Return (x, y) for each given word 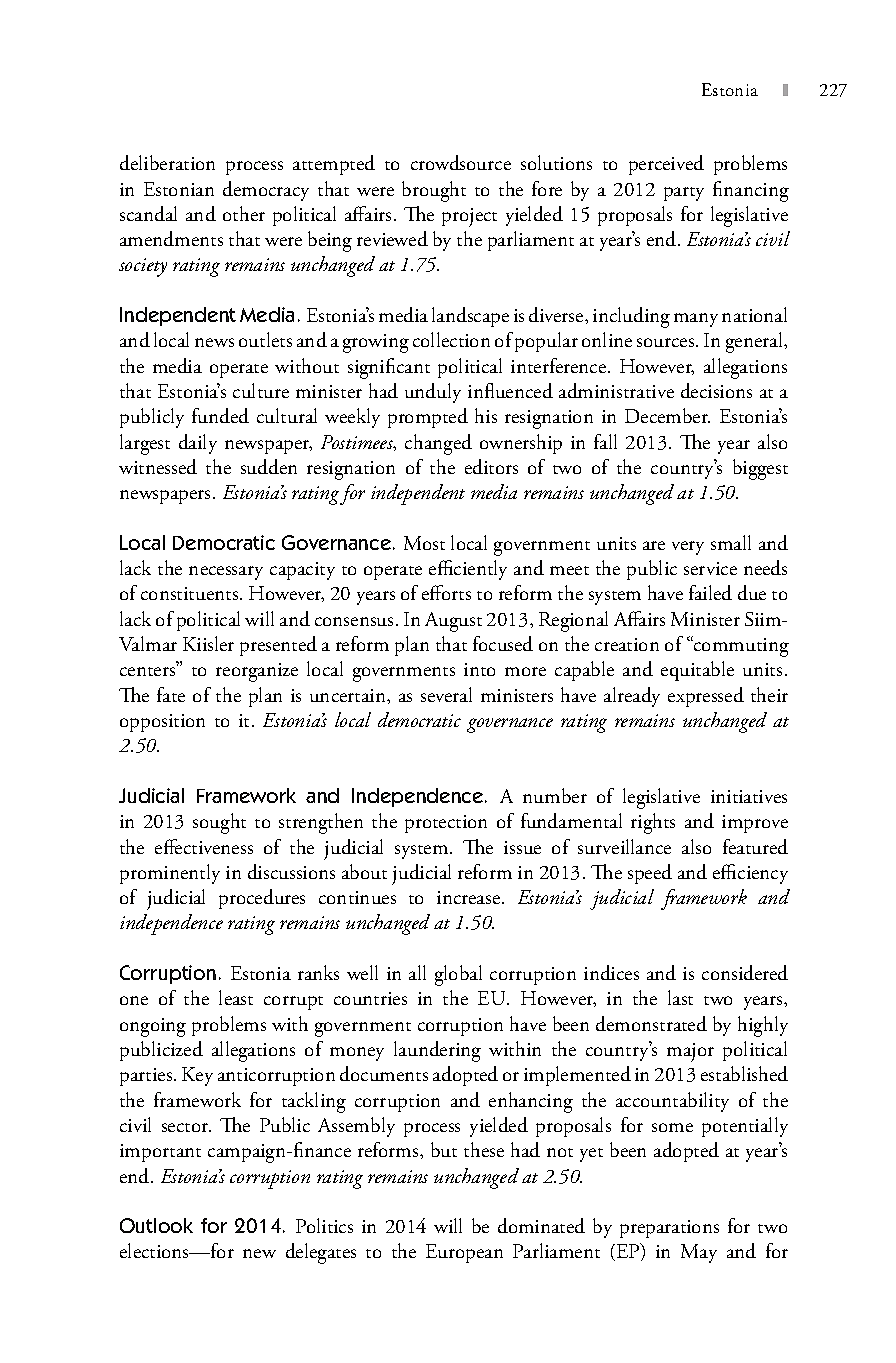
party (684, 194)
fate (171, 694)
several (446, 694)
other (244, 213)
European (464, 1253)
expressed (706, 697)
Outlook (156, 1225)
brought (434, 191)
